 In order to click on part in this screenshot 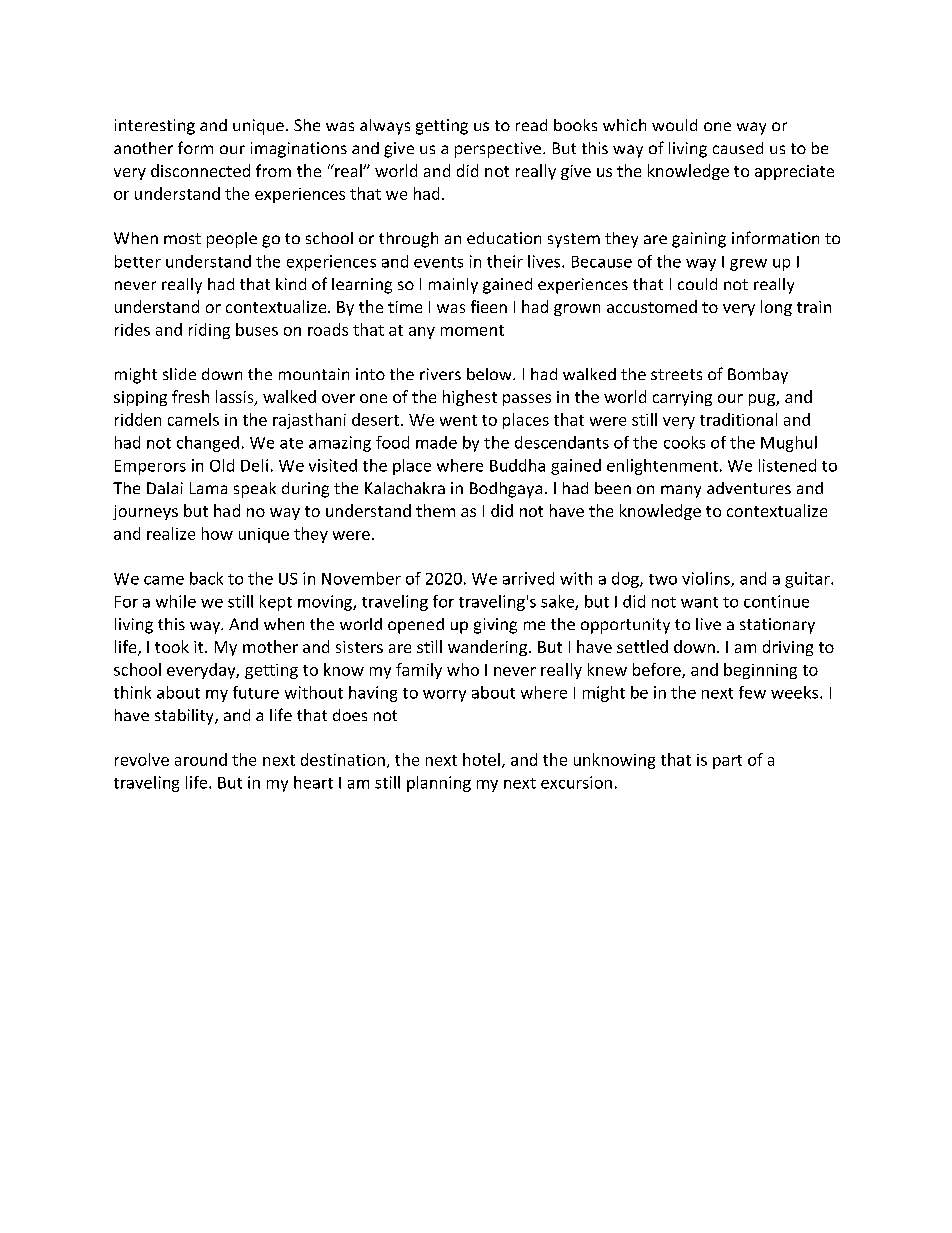, I will do `click(727, 762)`.
